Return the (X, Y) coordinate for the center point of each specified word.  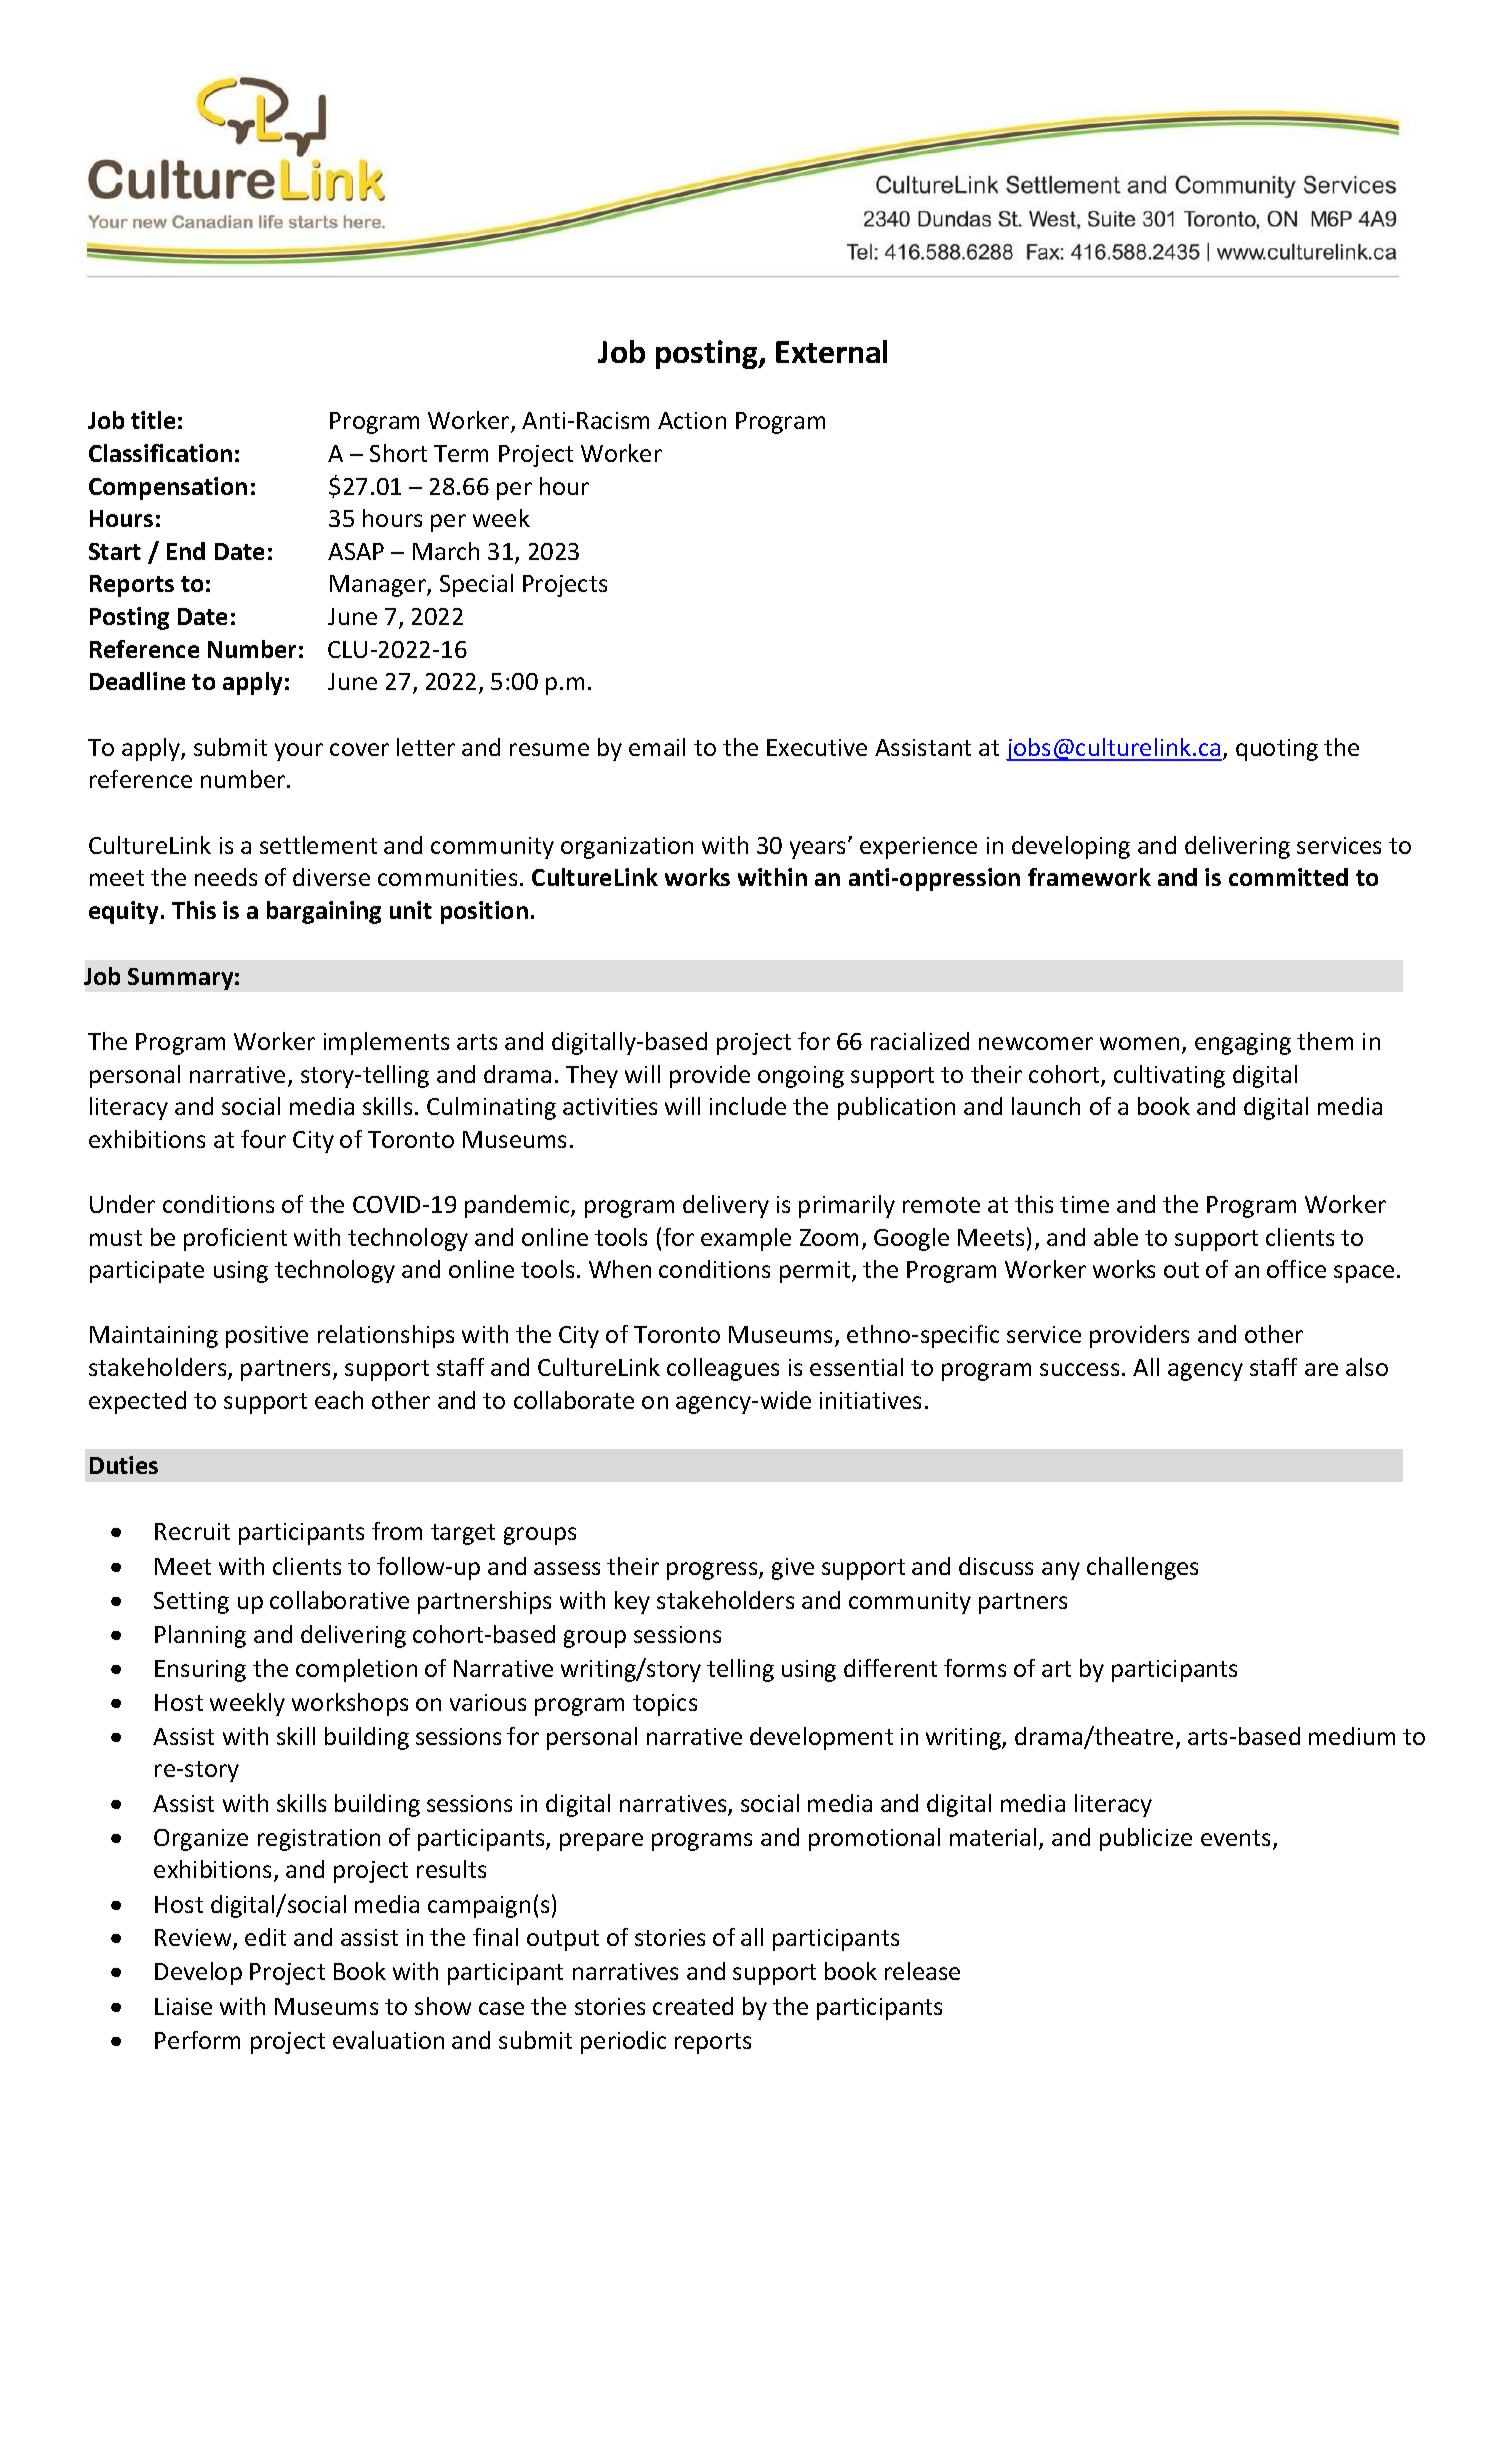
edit (265, 1937)
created (693, 2006)
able (1116, 1237)
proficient (235, 1239)
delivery (726, 1206)
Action (692, 420)
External (831, 351)
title (153, 420)
